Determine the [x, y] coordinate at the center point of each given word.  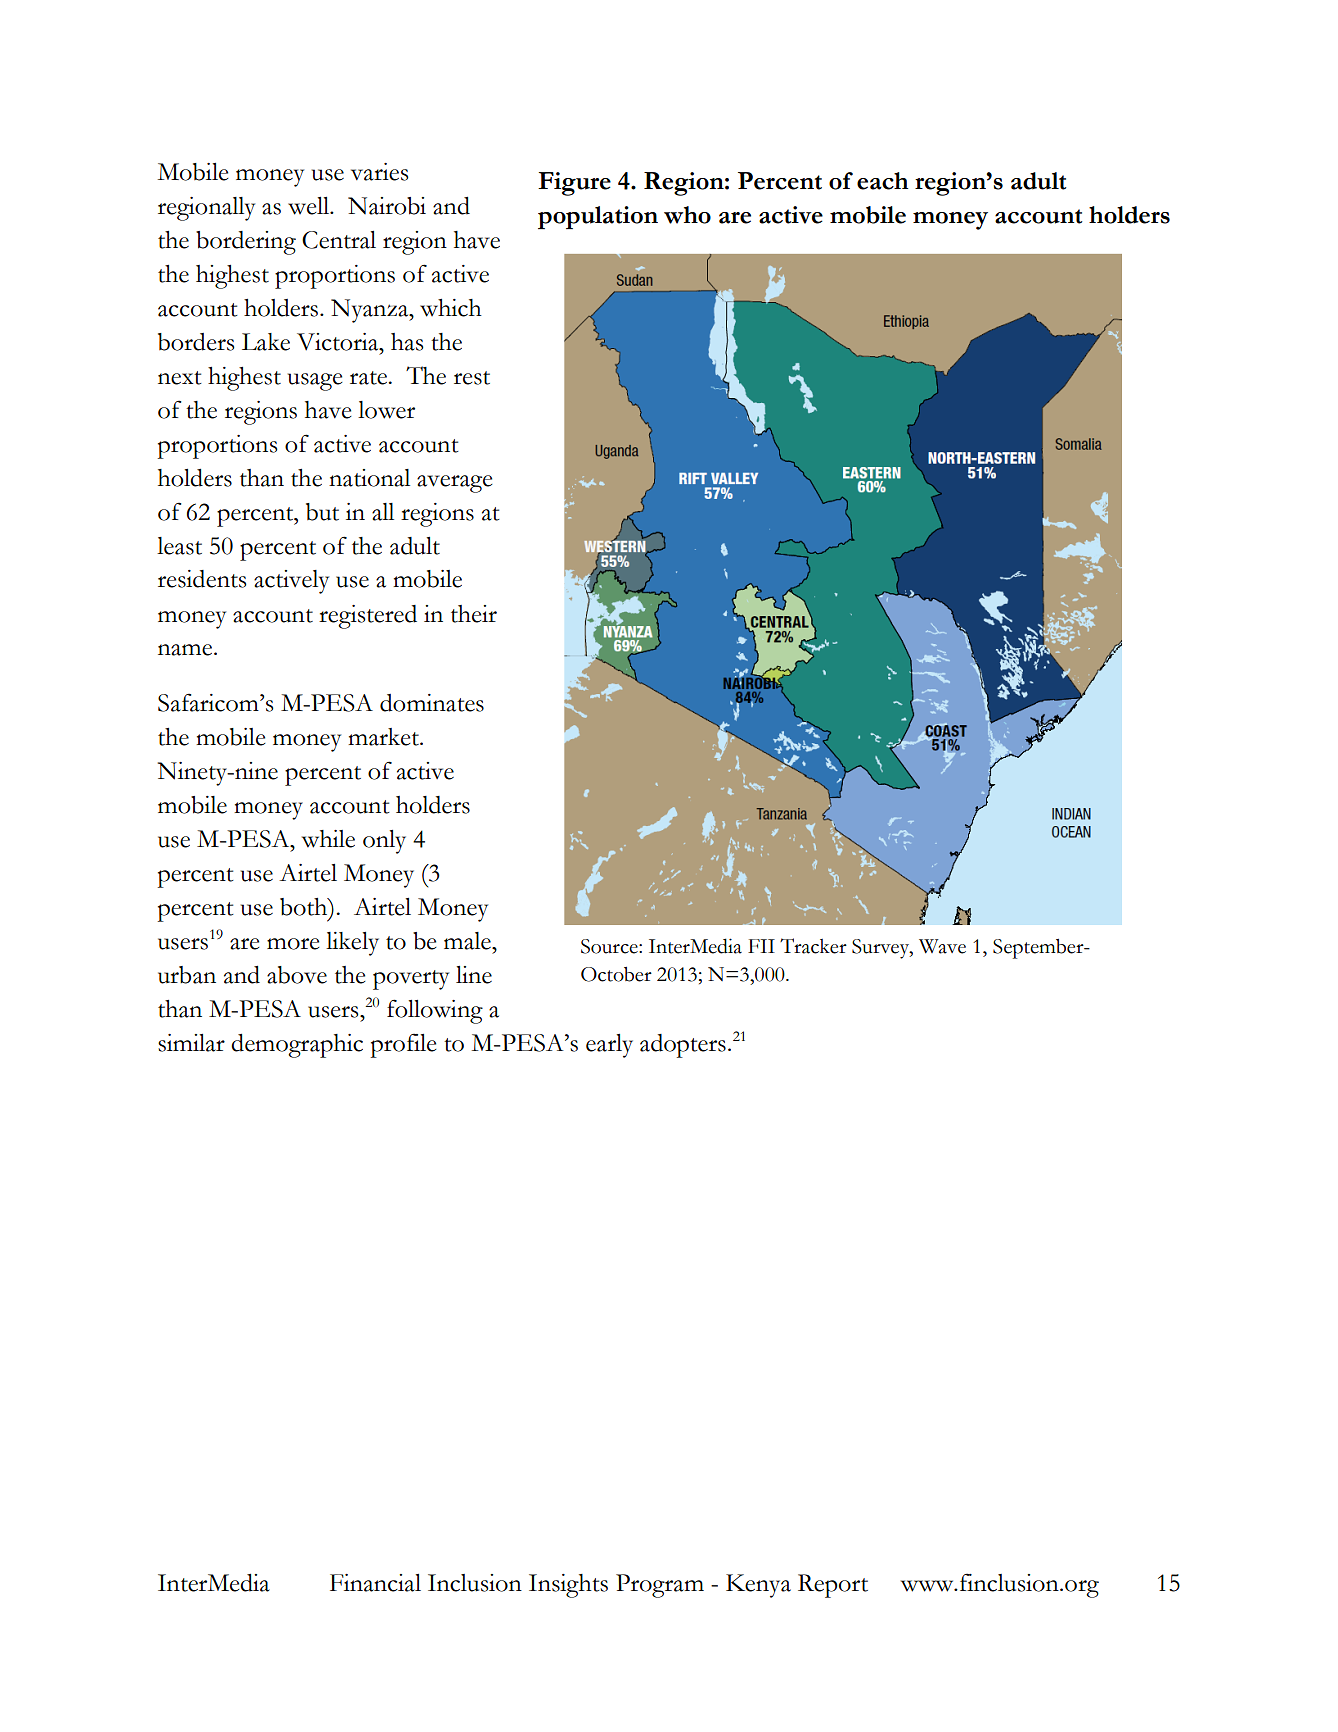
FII [761, 946]
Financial [375, 1583]
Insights [568, 1586]
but [322, 512]
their [474, 614]
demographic [297, 1046]
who [687, 215]
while [328, 839]
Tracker [813, 946]
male [468, 941]
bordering [246, 243]
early [609, 1046]
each [882, 181]
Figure [574, 184]
